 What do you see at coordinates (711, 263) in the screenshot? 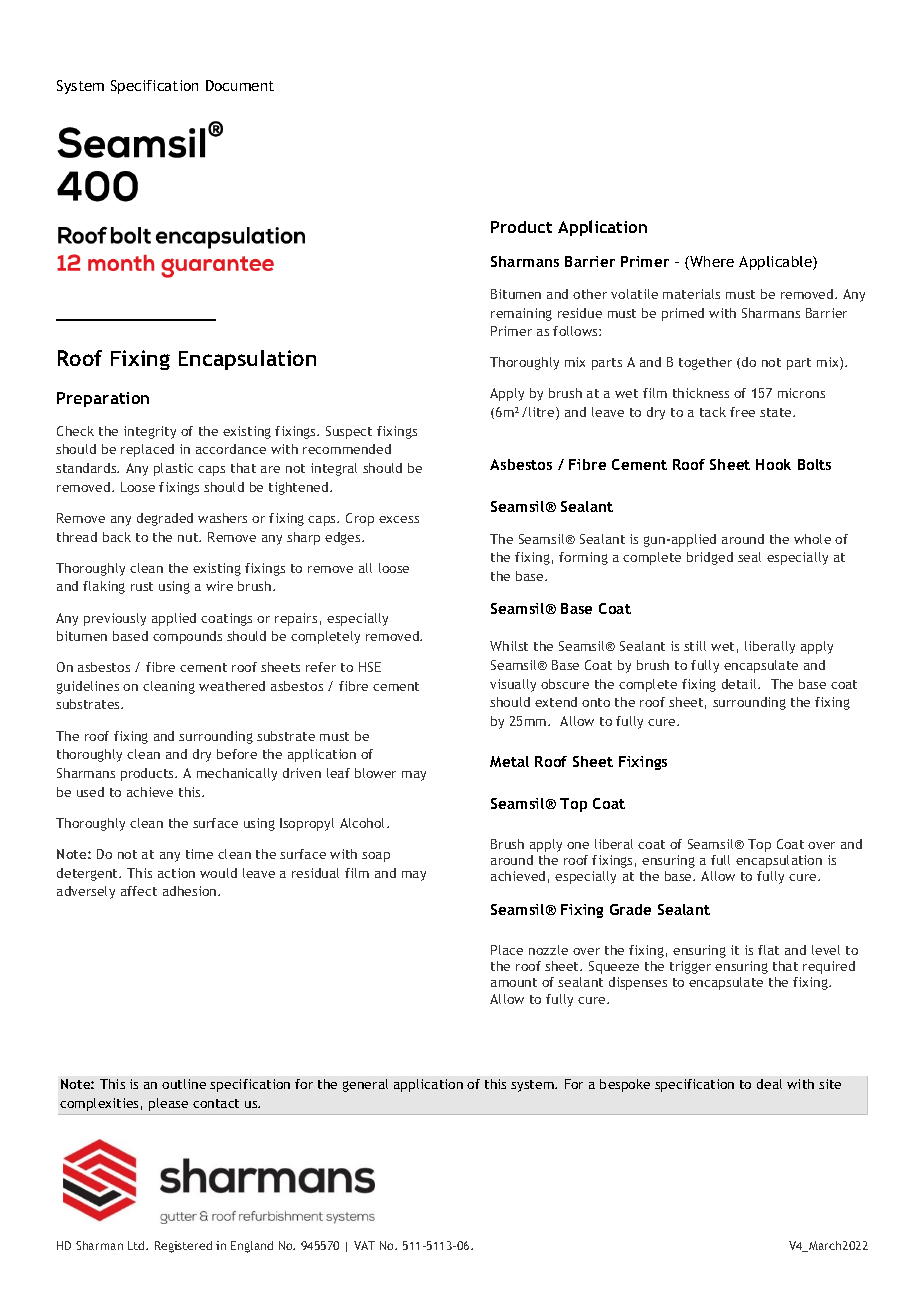
I see `Where` at bounding box center [711, 263].
